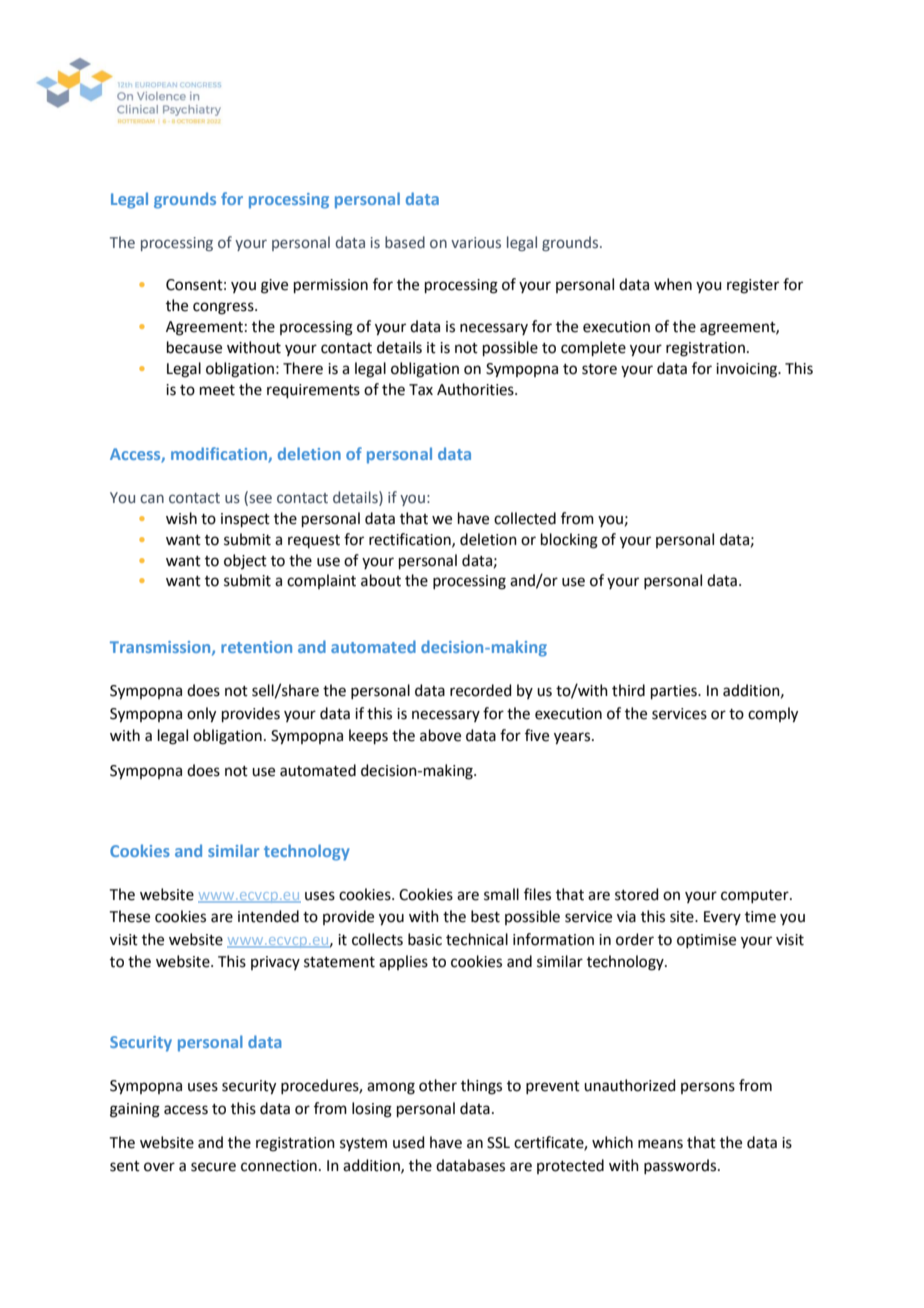 The width and height of the screenshot is (924, 1308). What do you see at coordinates (268, 916) in the screenshot?
I see `intended` at bounding box center [268, 916].
